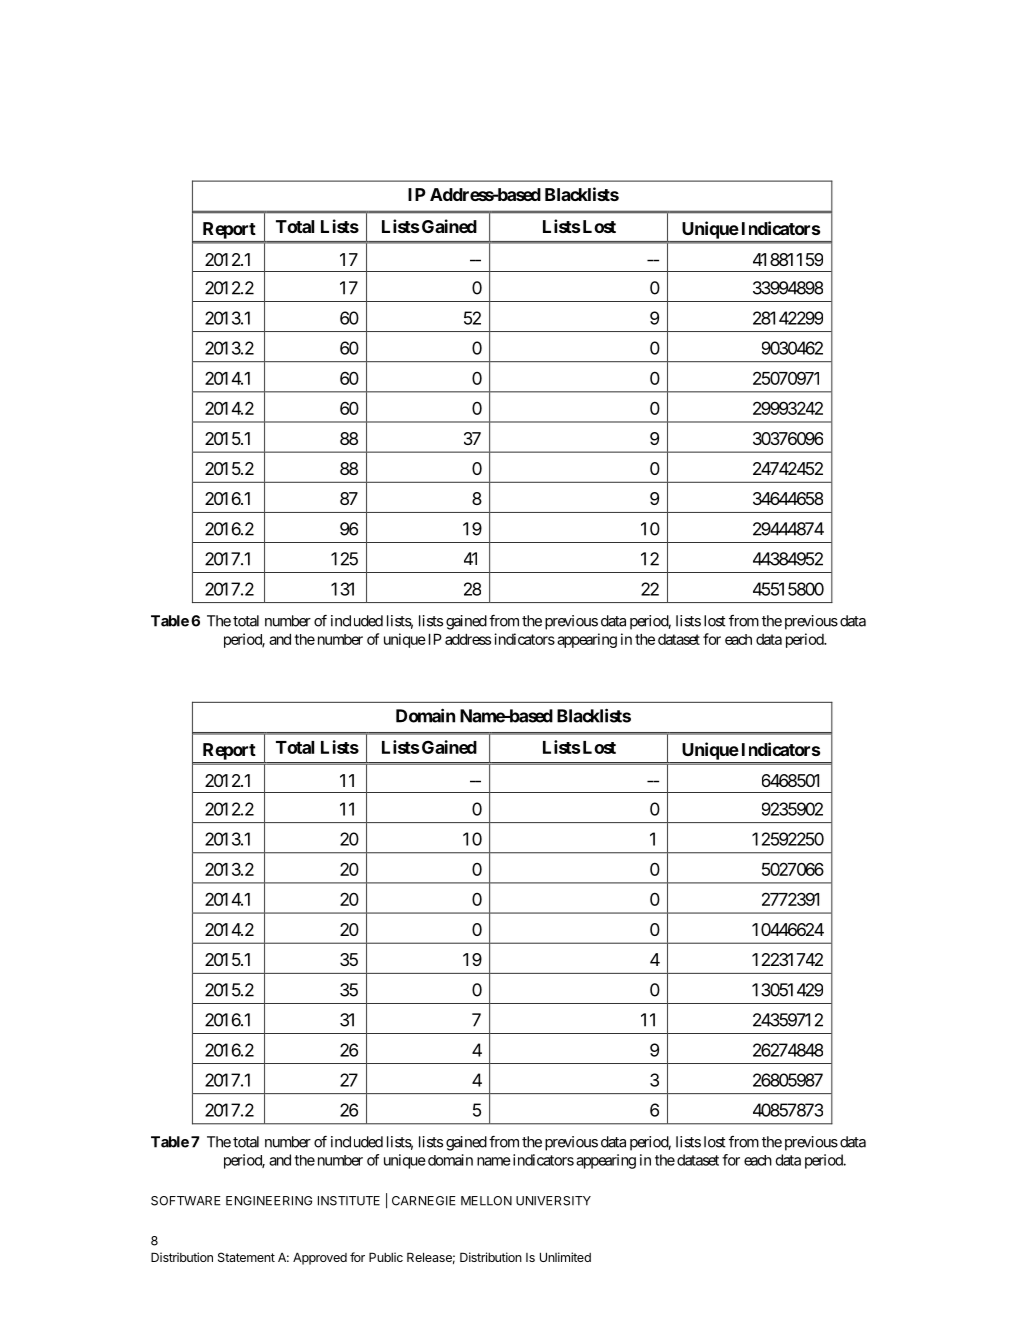 This screenshot has width=1024, height=1325. Describe the element at coordinates (246, 1257) in the screenshot. I see `Statement` at that location.
